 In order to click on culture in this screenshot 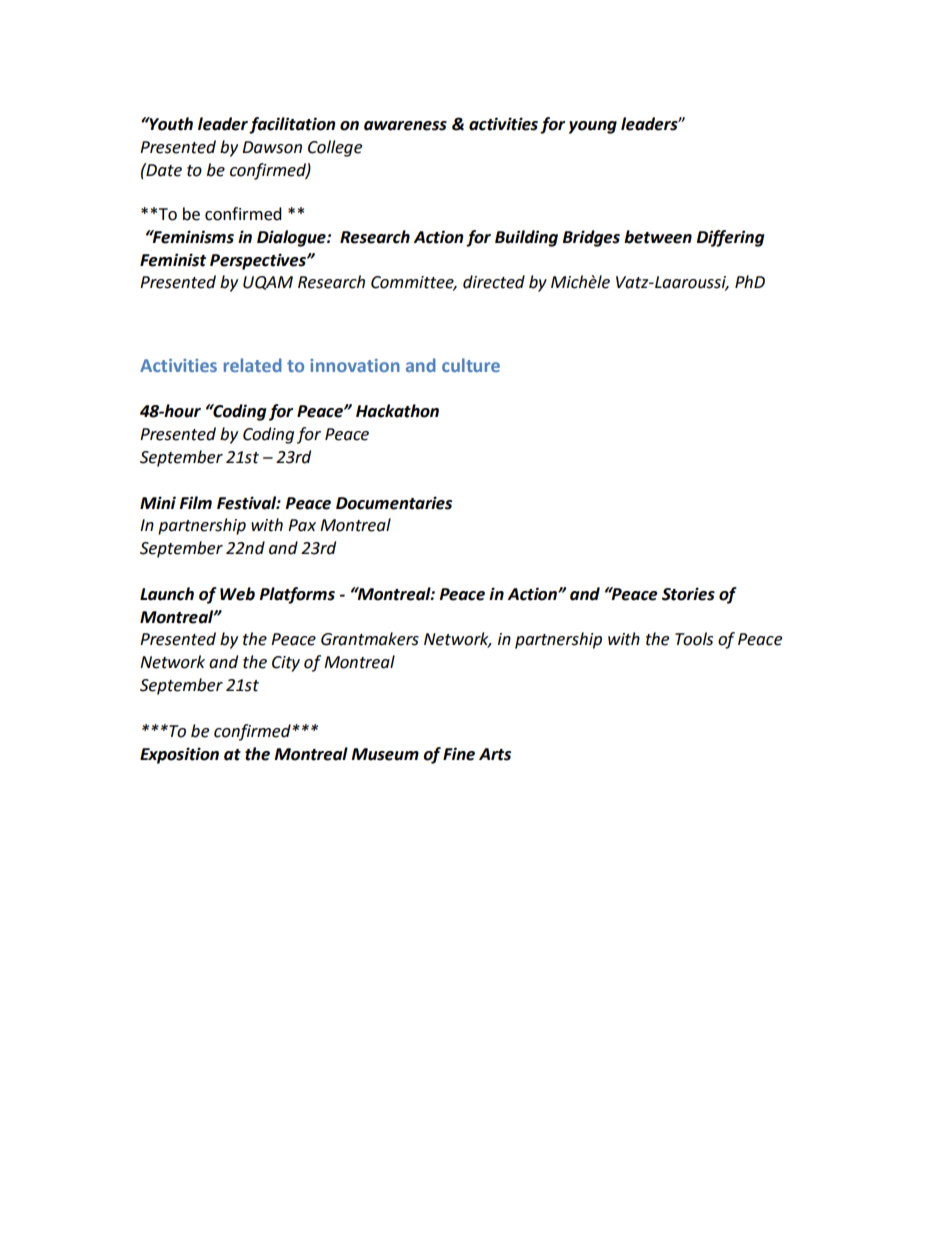, I will do `click(471, 365)`.
